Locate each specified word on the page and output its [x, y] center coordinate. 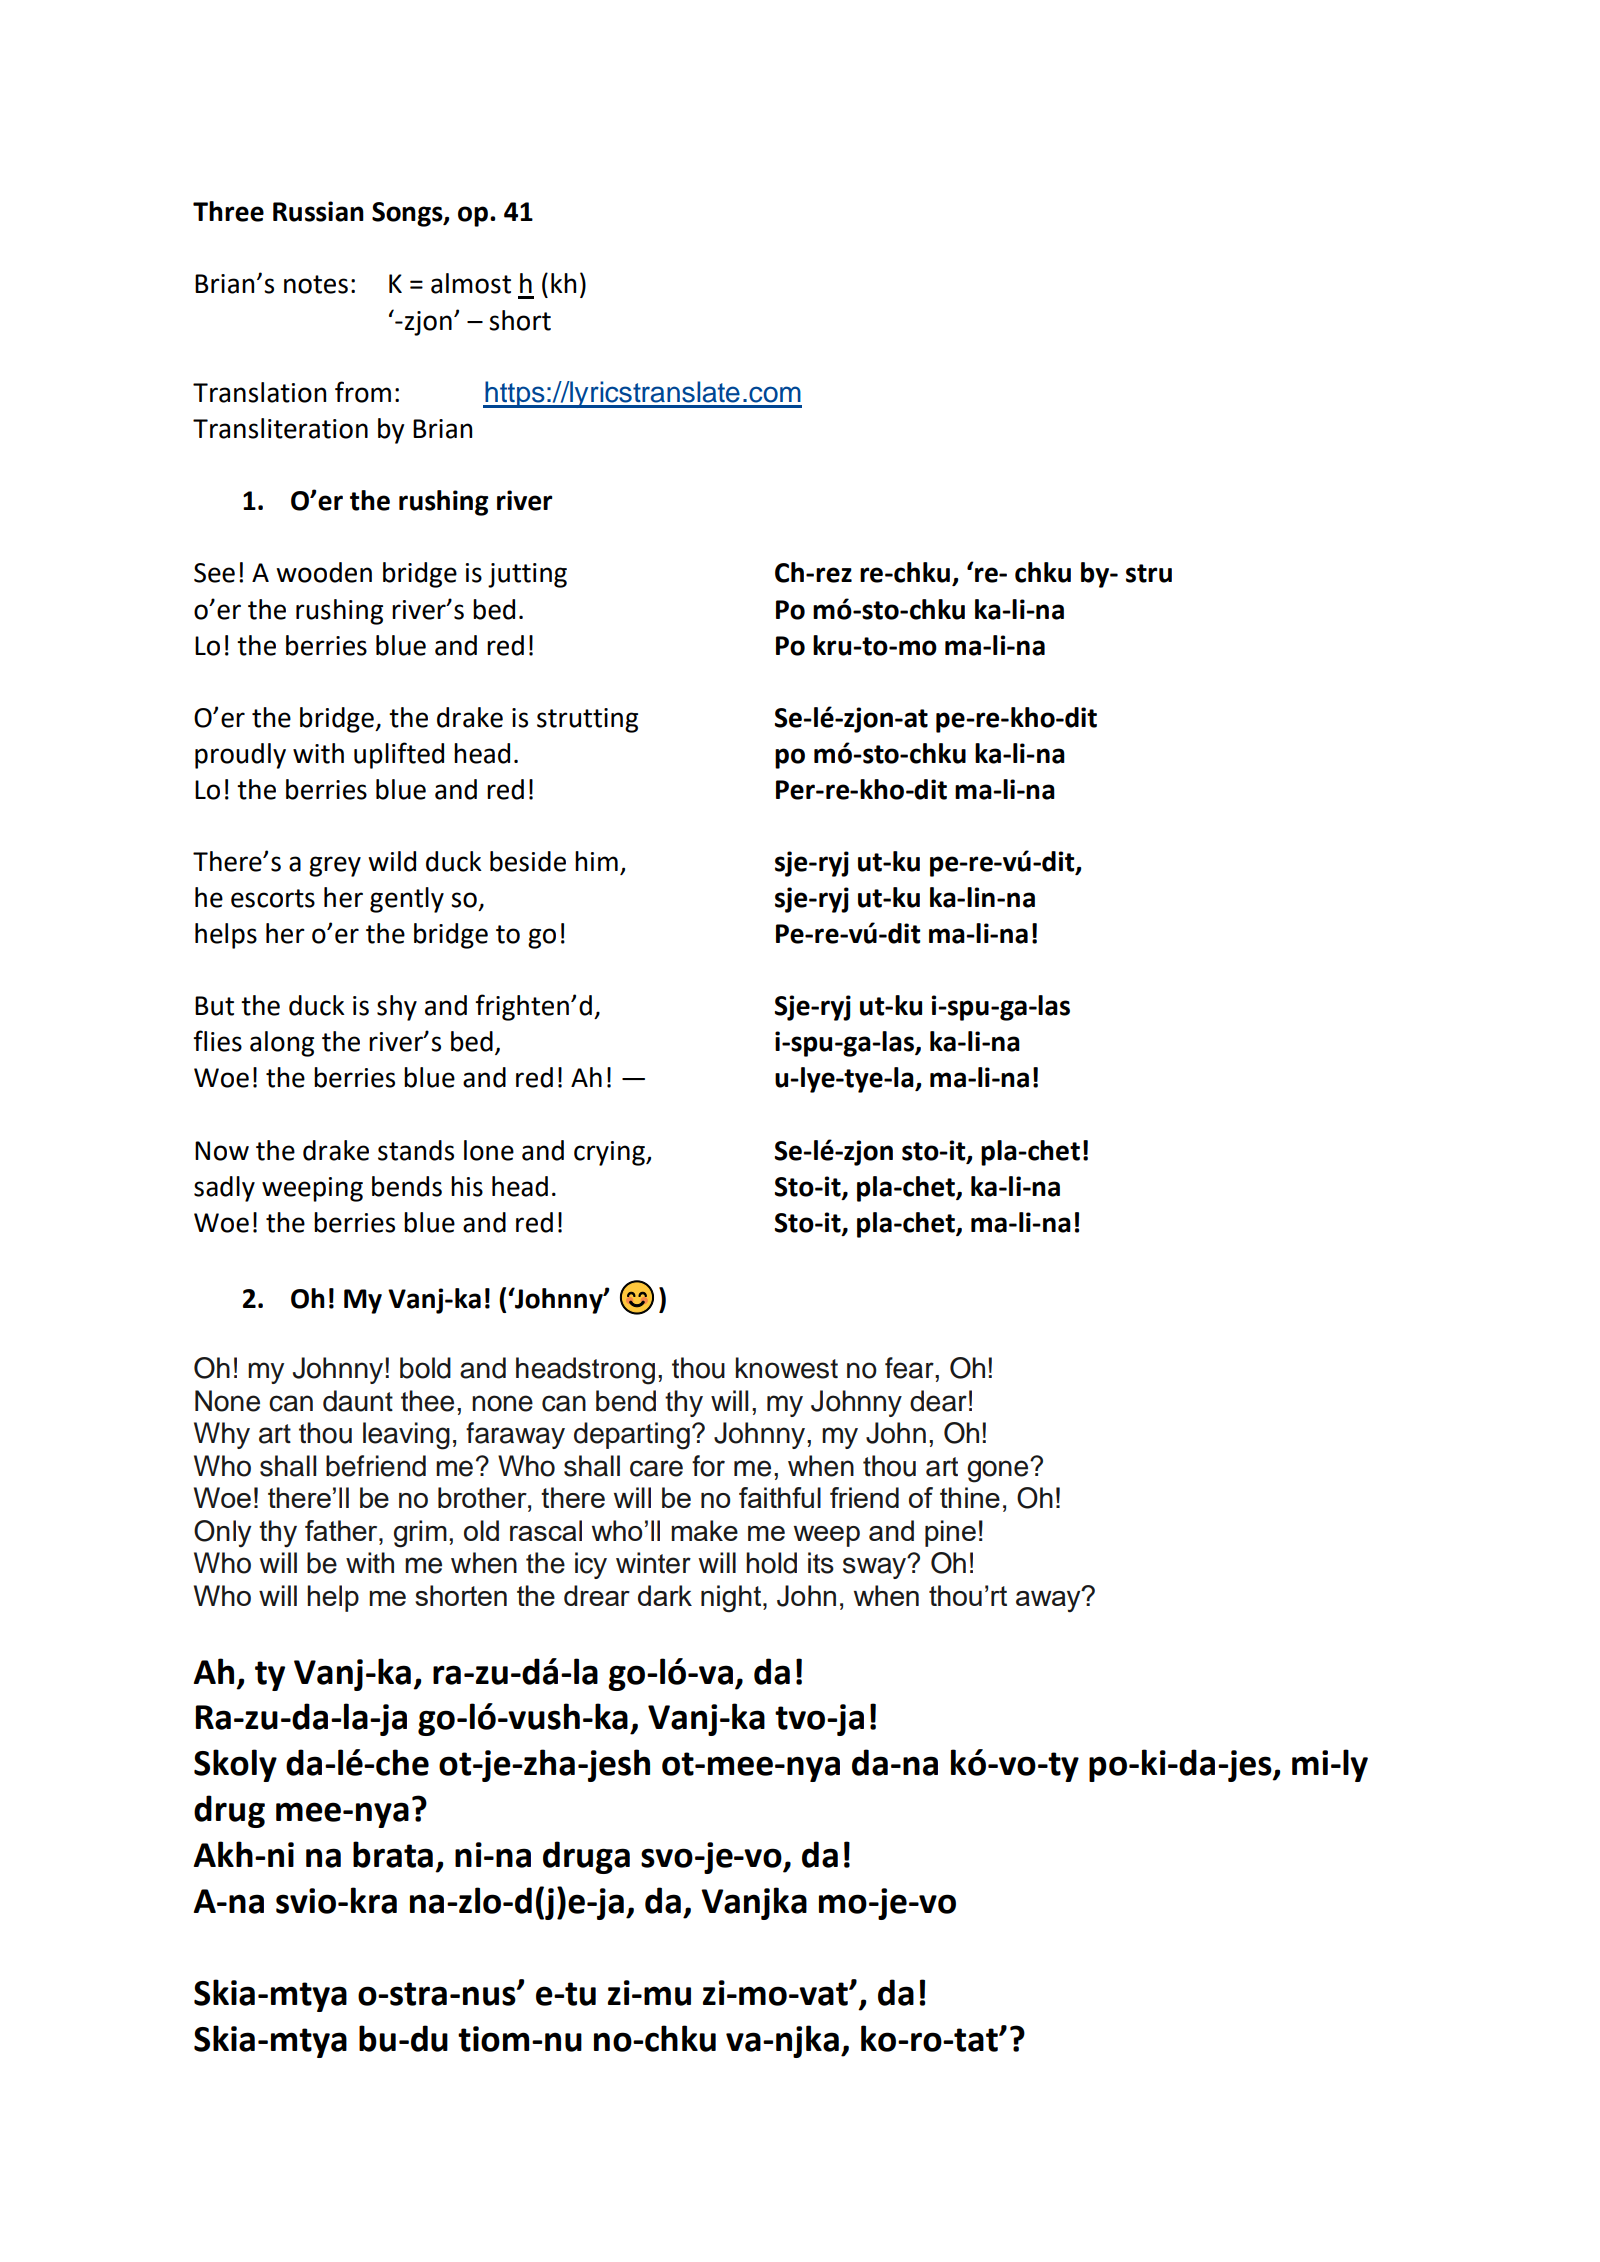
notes [316, 284]
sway [876, 1567]
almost [471, 283]
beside [528, 861]
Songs [408, 214]
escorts [273, 898]
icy [591, 1565]
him [596, 861]
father [342, 1530]
